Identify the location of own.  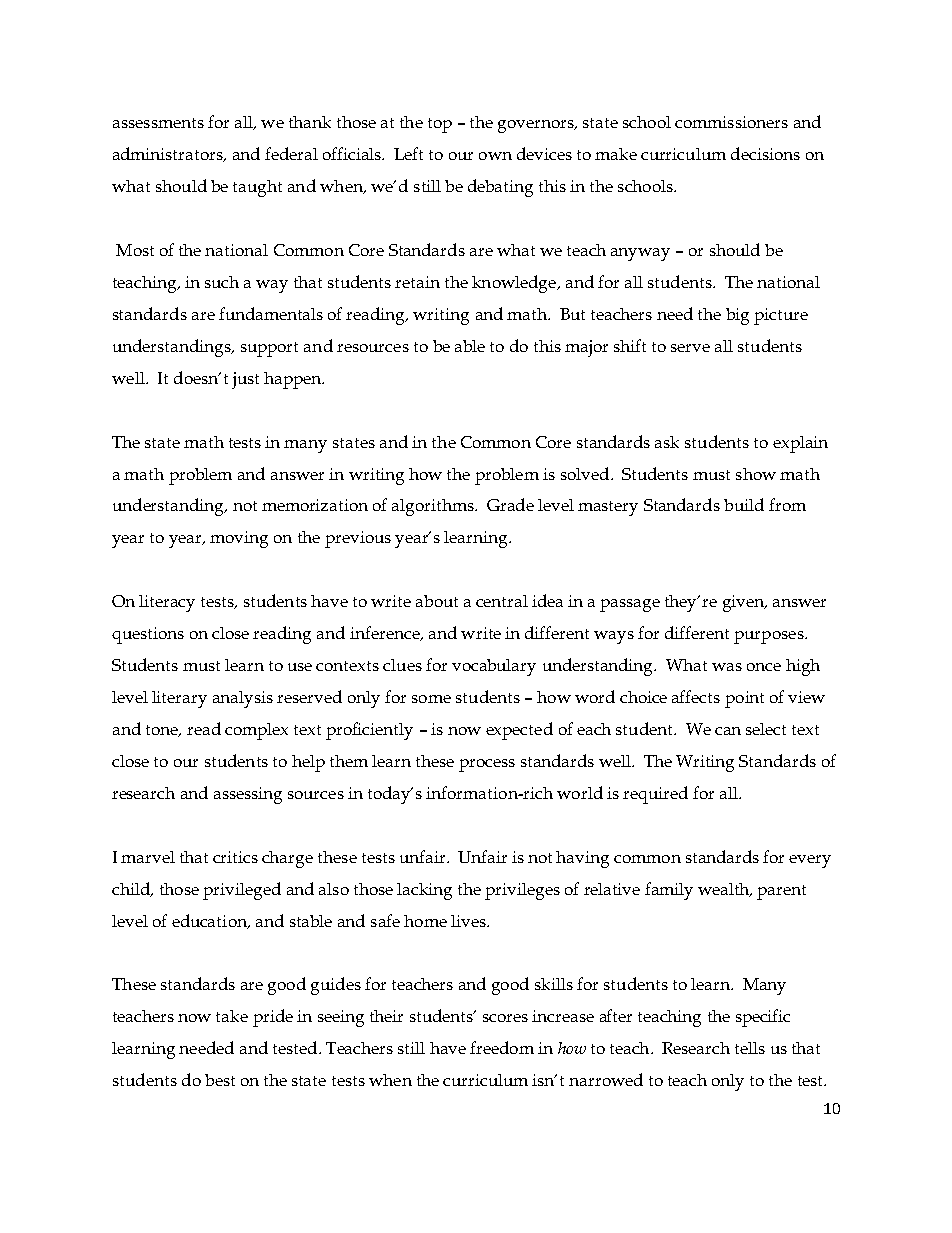
(495, 156).
